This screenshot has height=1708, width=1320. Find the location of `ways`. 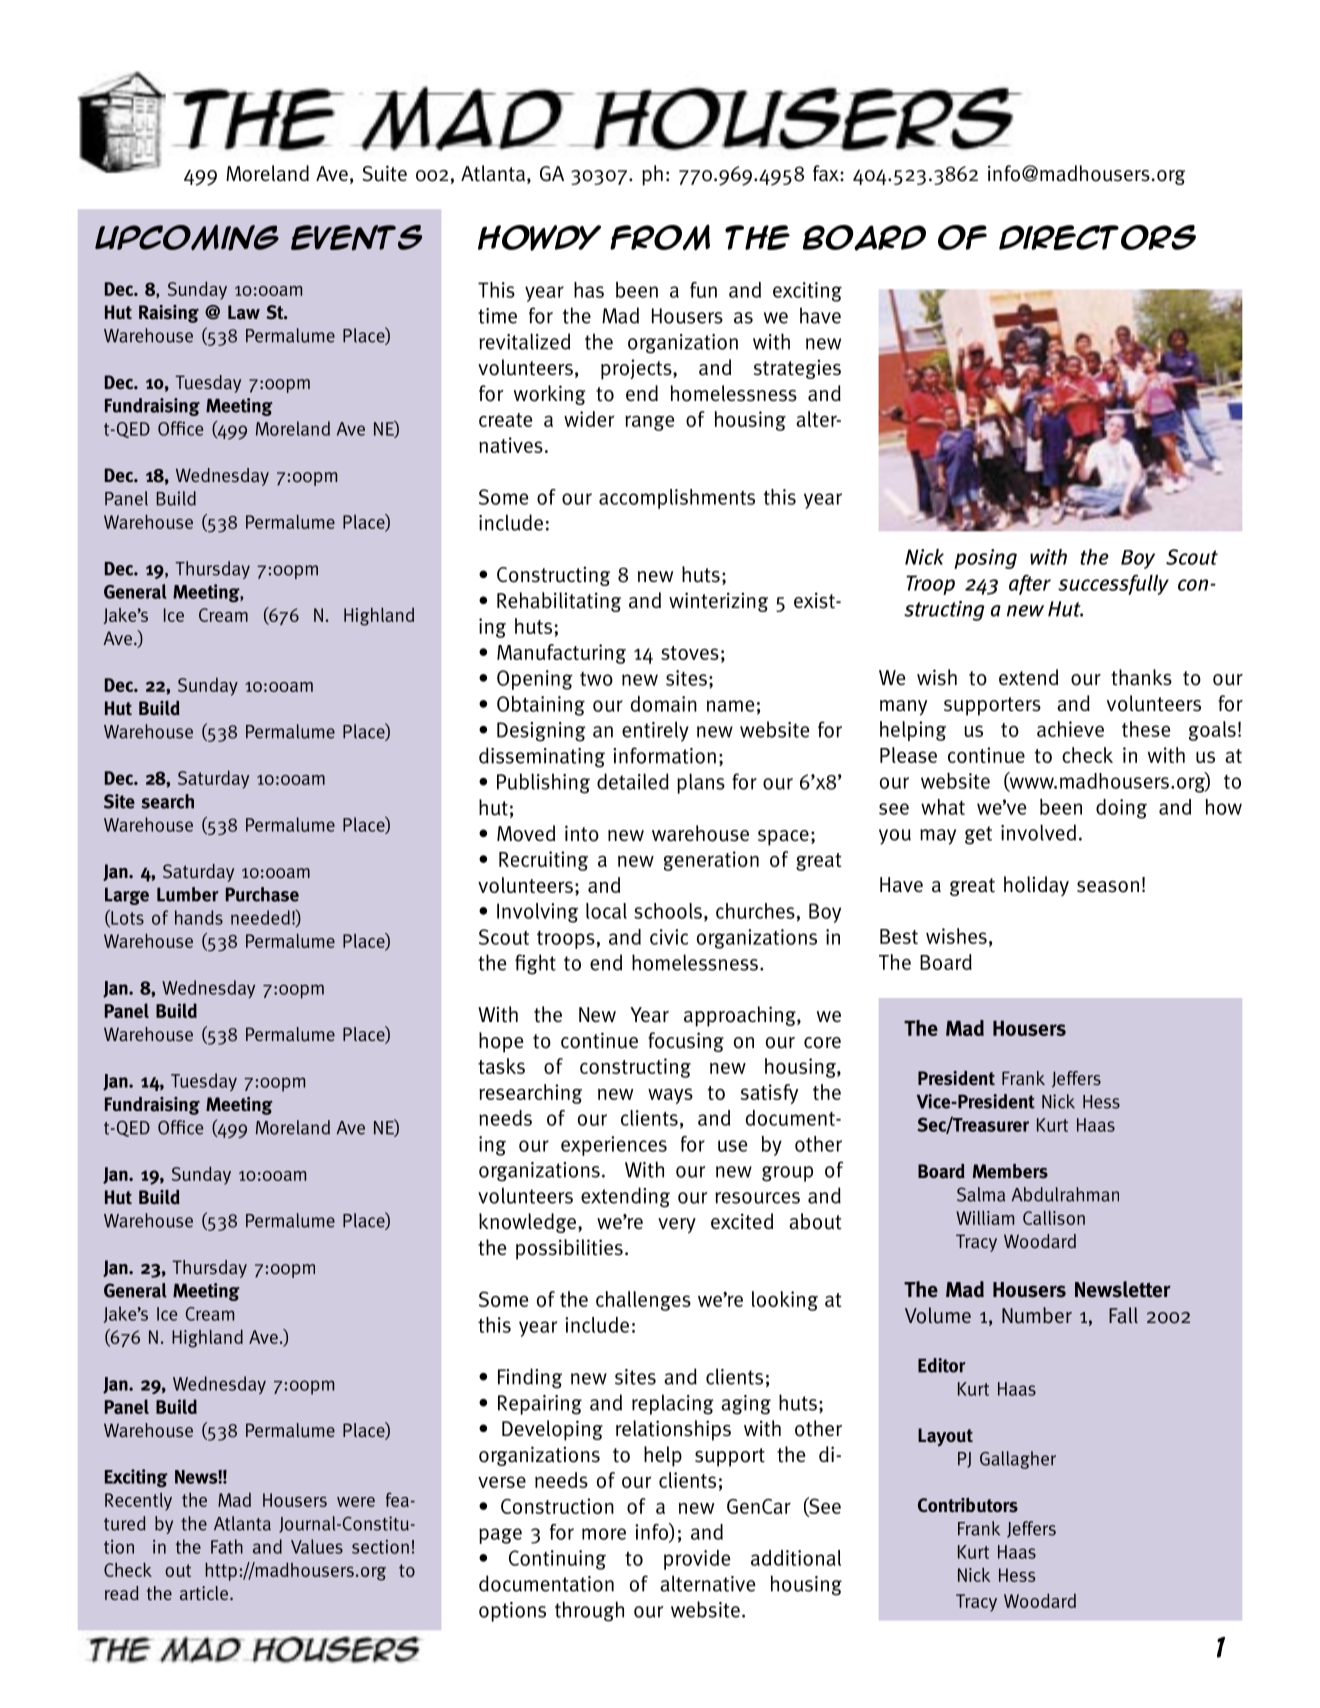

ways is located at coordinates (670, 1096).
